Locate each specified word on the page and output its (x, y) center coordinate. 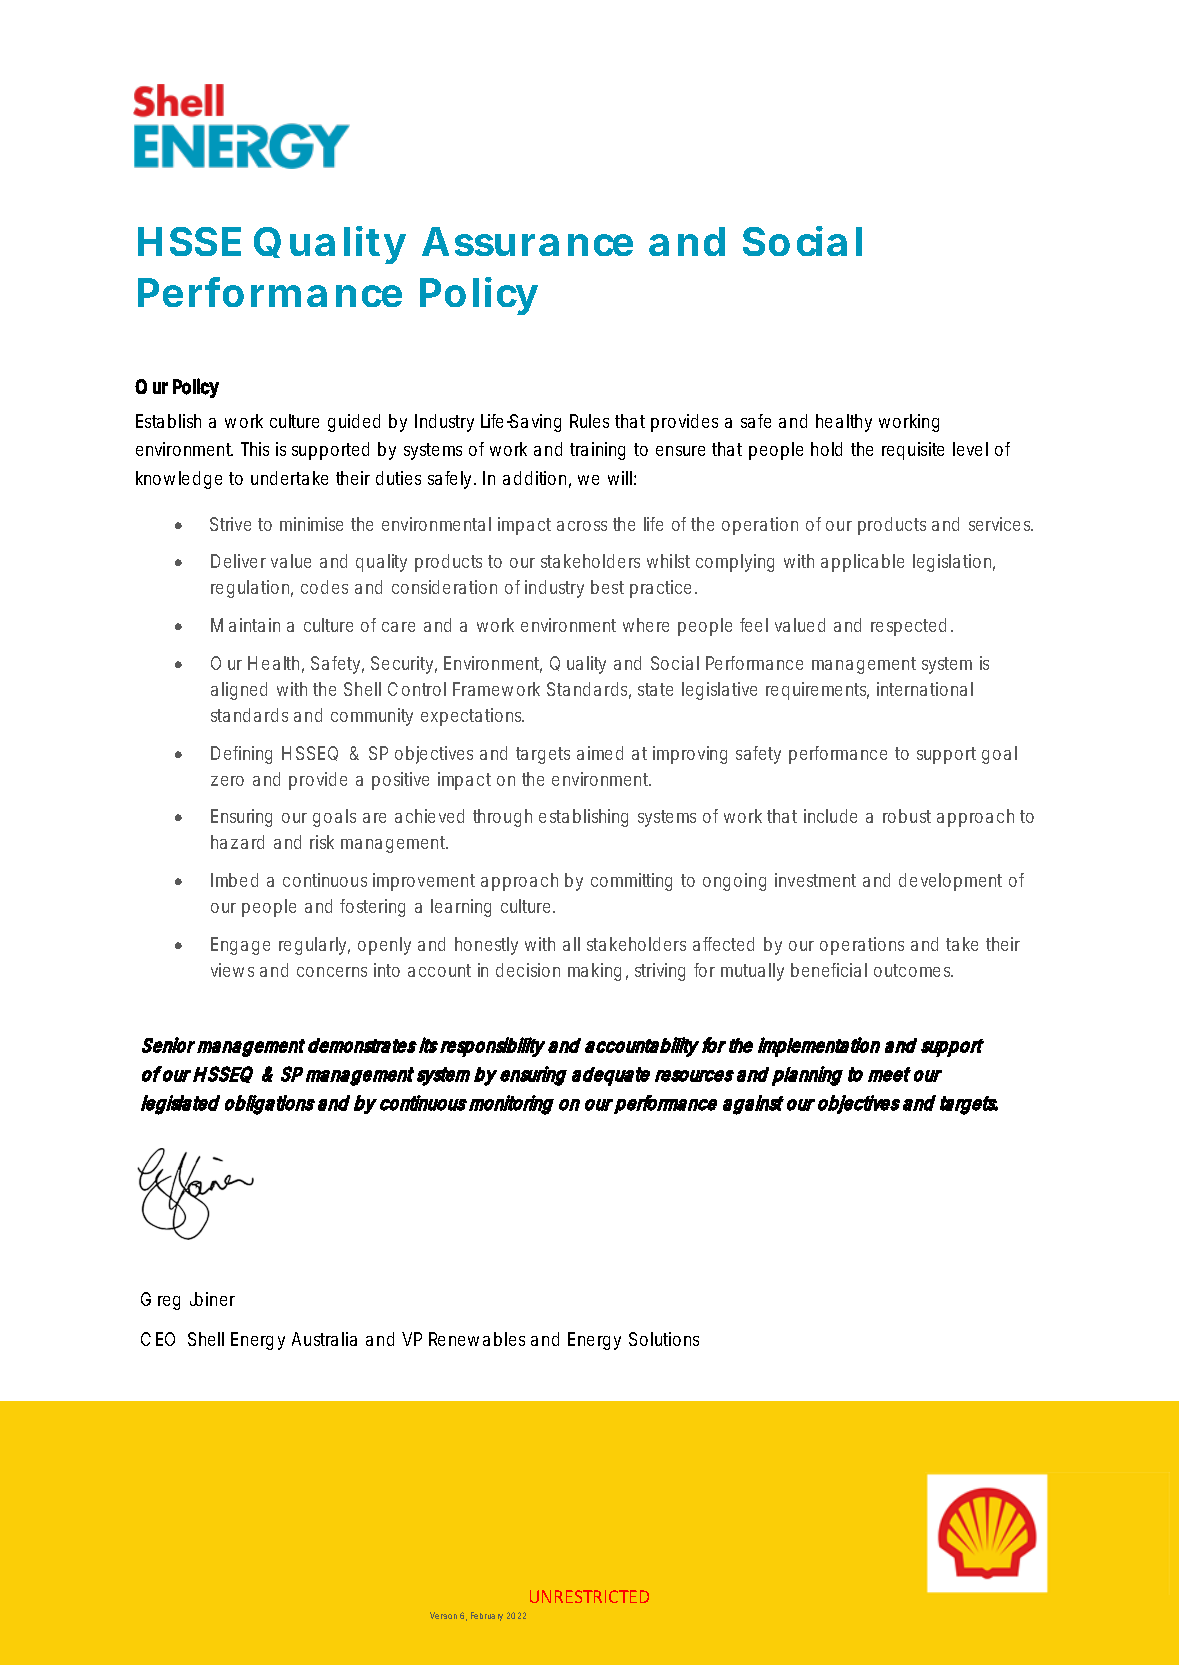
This (255, 449)
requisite (913, 451)
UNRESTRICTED (589, 1596)
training (597, 451)
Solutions (664, 1339)
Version (443, 1615)
